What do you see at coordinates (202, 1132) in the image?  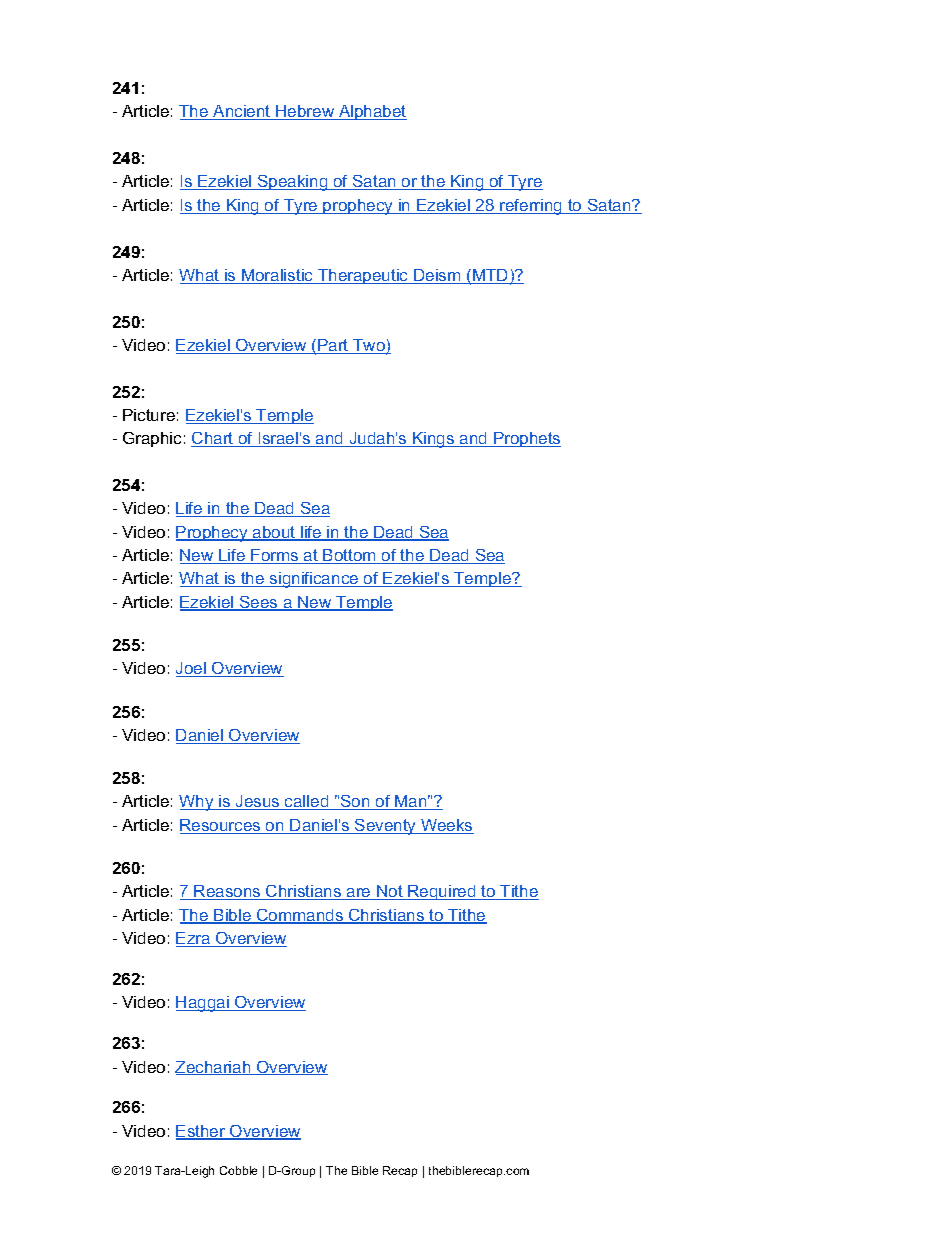 I see `Esther` at bounding box center [202, 1132].
